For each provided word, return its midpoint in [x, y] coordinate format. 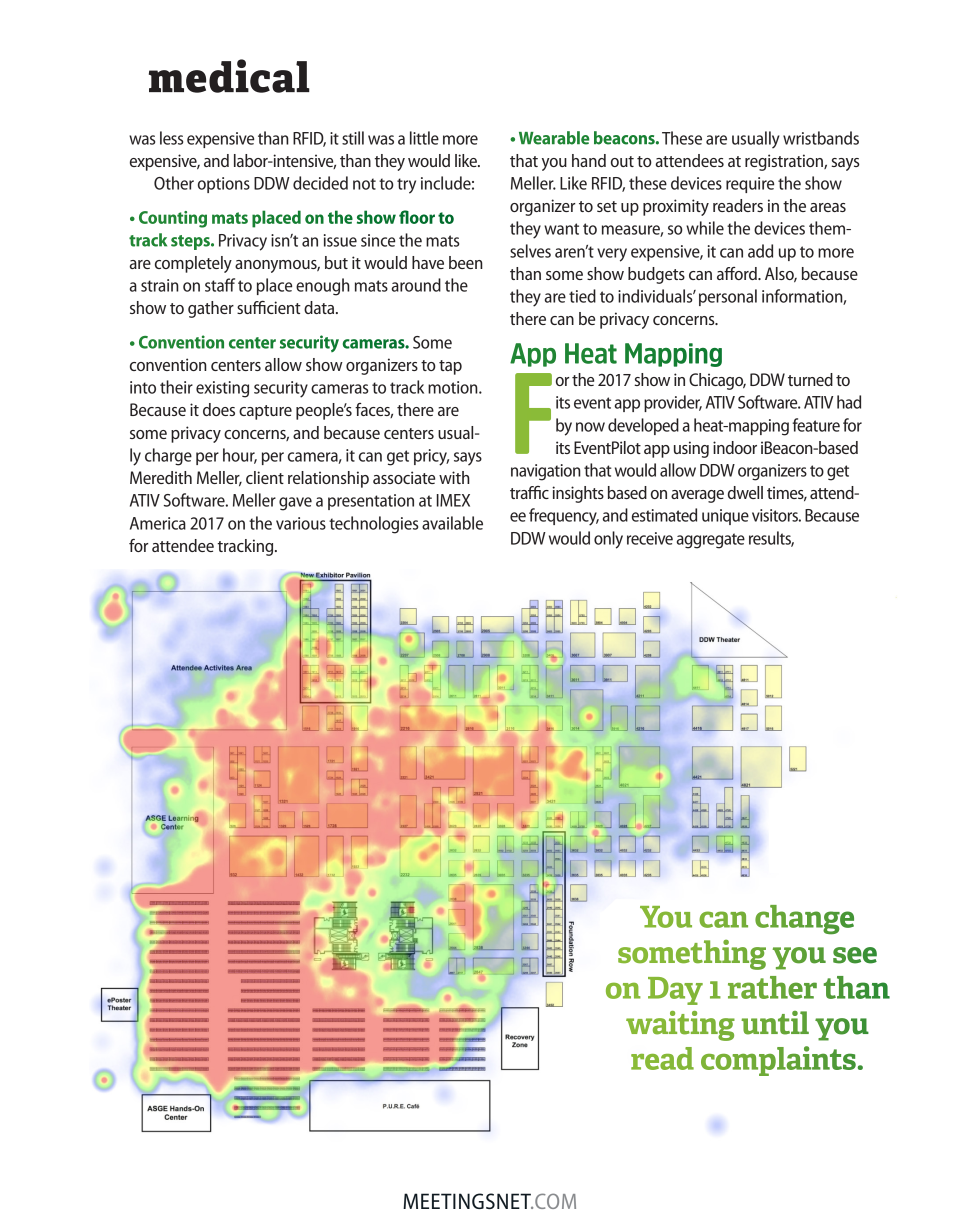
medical [229, 76]
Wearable [554, 138]
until [775, 1023]
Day [675, 991]
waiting [680, 1026]
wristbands [821, 138]
